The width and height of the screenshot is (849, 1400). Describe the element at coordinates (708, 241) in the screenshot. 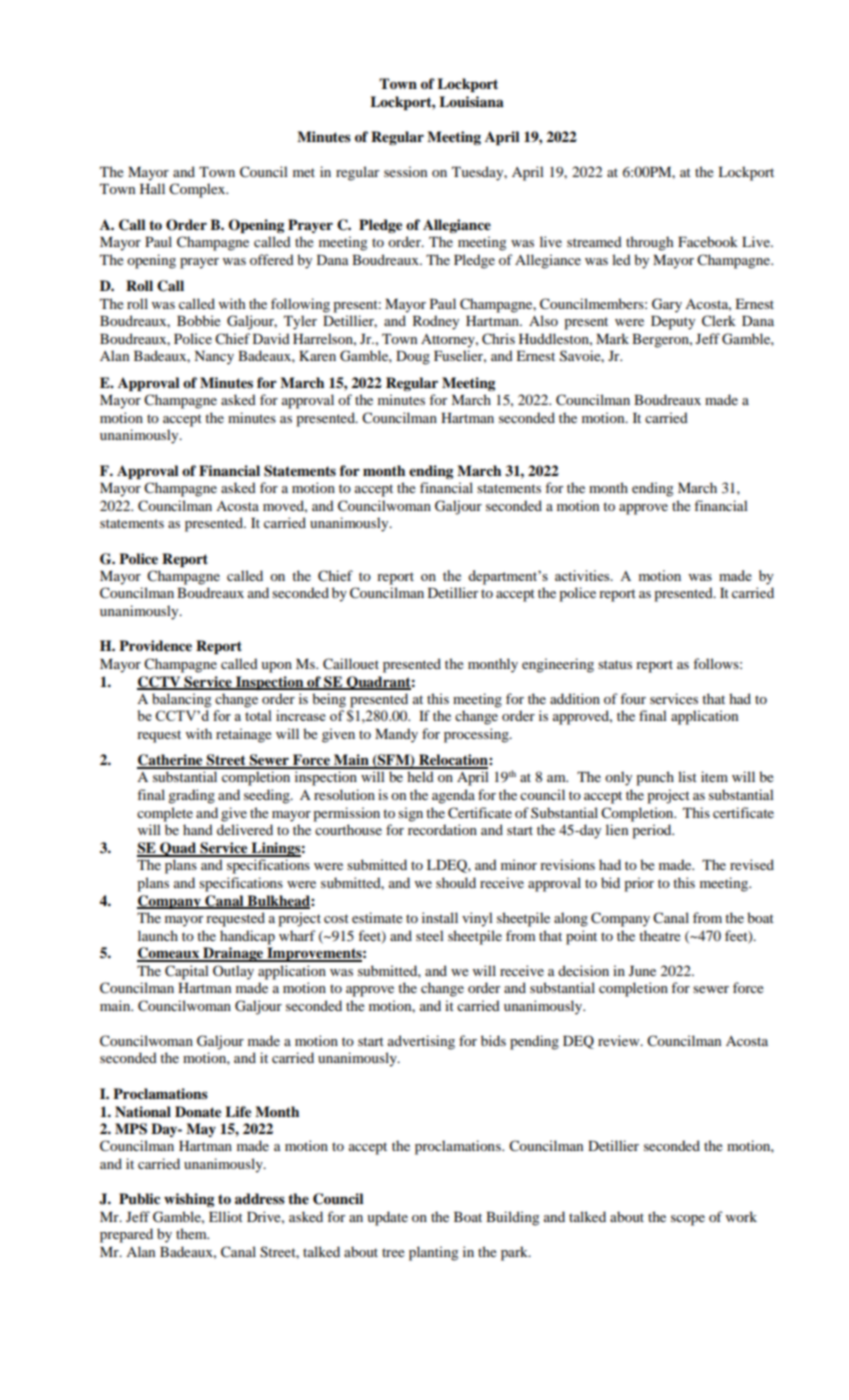

I see `Facebook` at that location.
